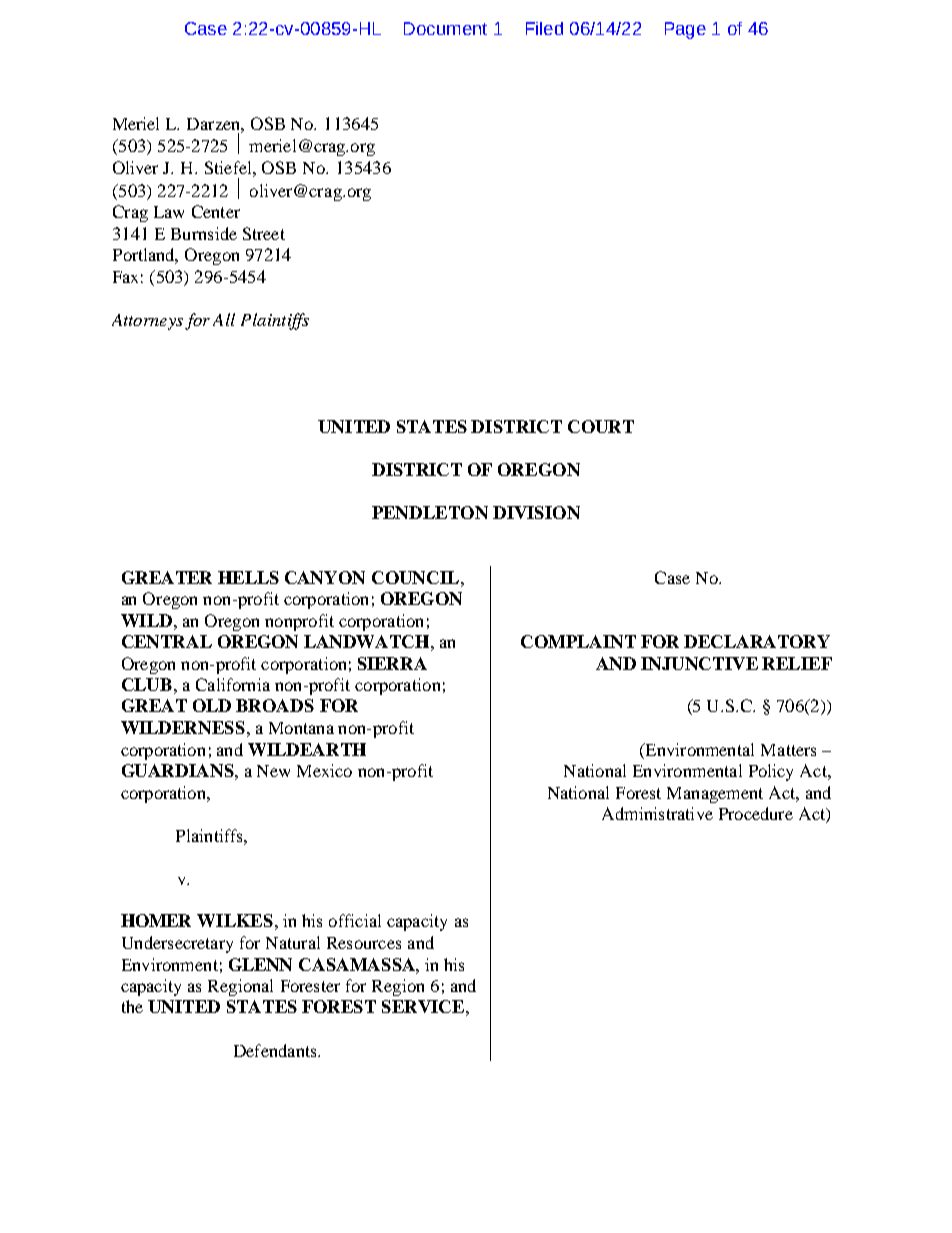  What do you see at coordinates (212, 705) in the screenshot?
I see `OLD` at bounding box center [212, 705].
